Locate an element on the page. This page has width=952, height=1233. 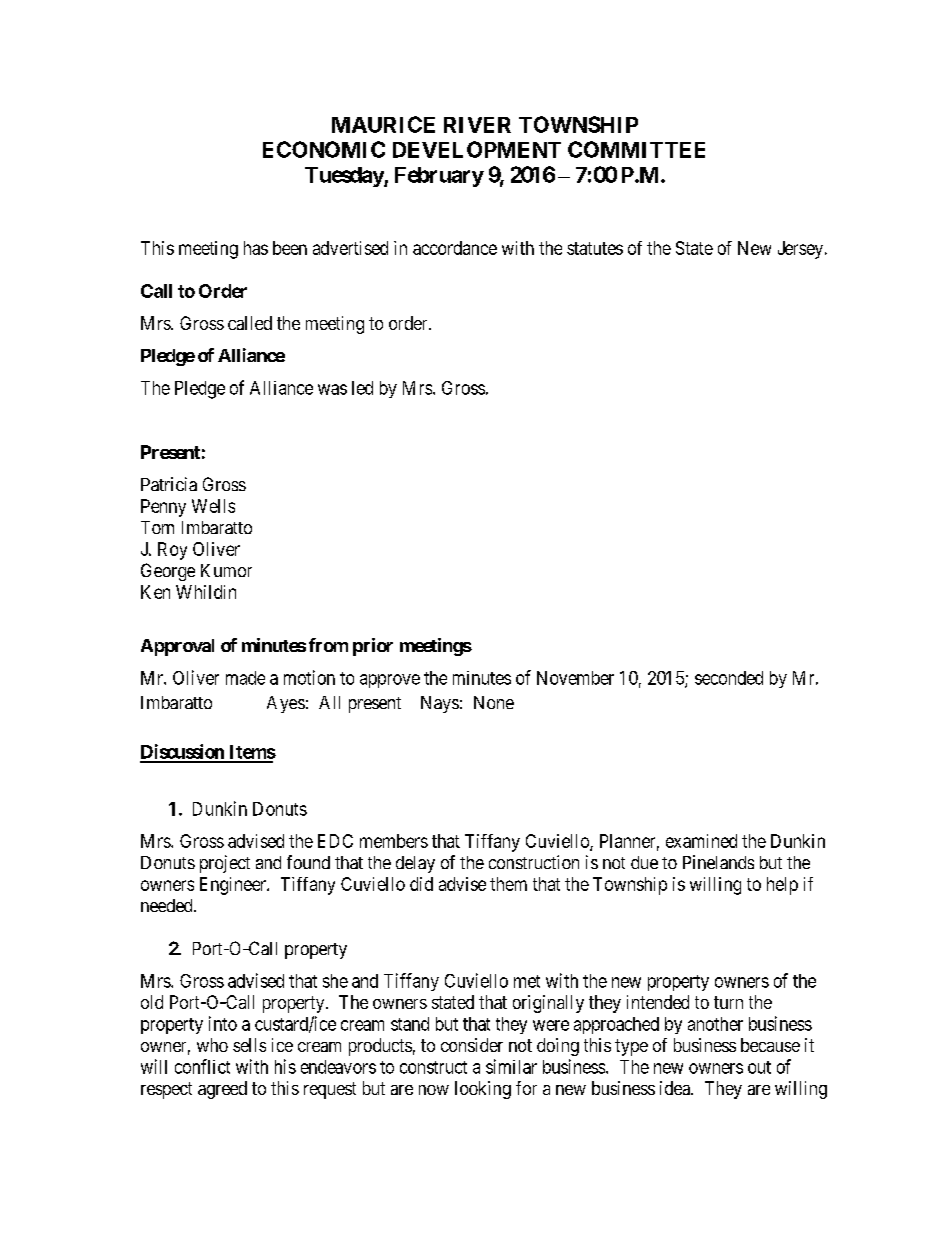
ECONOMIC is located at coordinates (324, 149).
